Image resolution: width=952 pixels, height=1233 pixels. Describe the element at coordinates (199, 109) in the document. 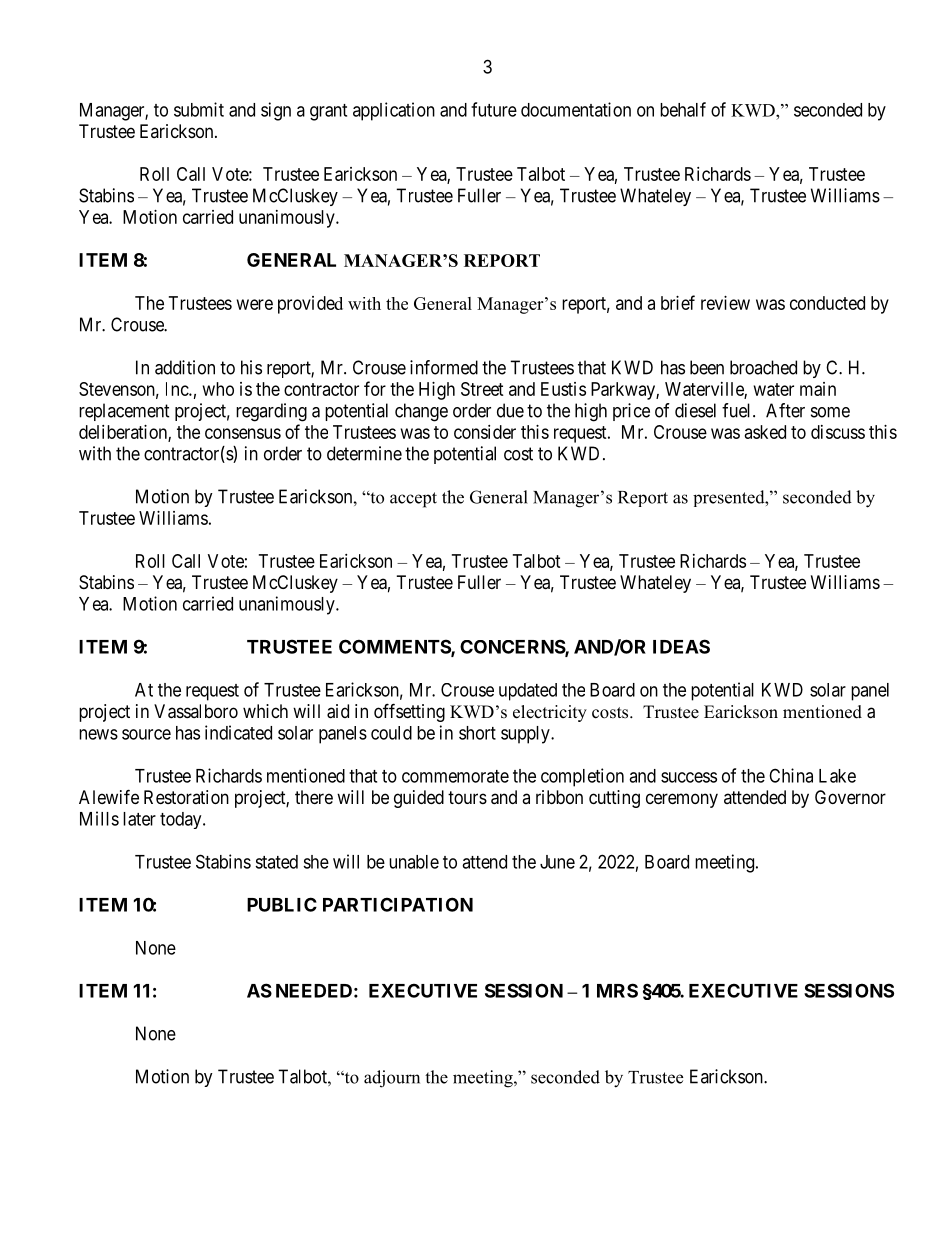

I see `submit` at that location.
